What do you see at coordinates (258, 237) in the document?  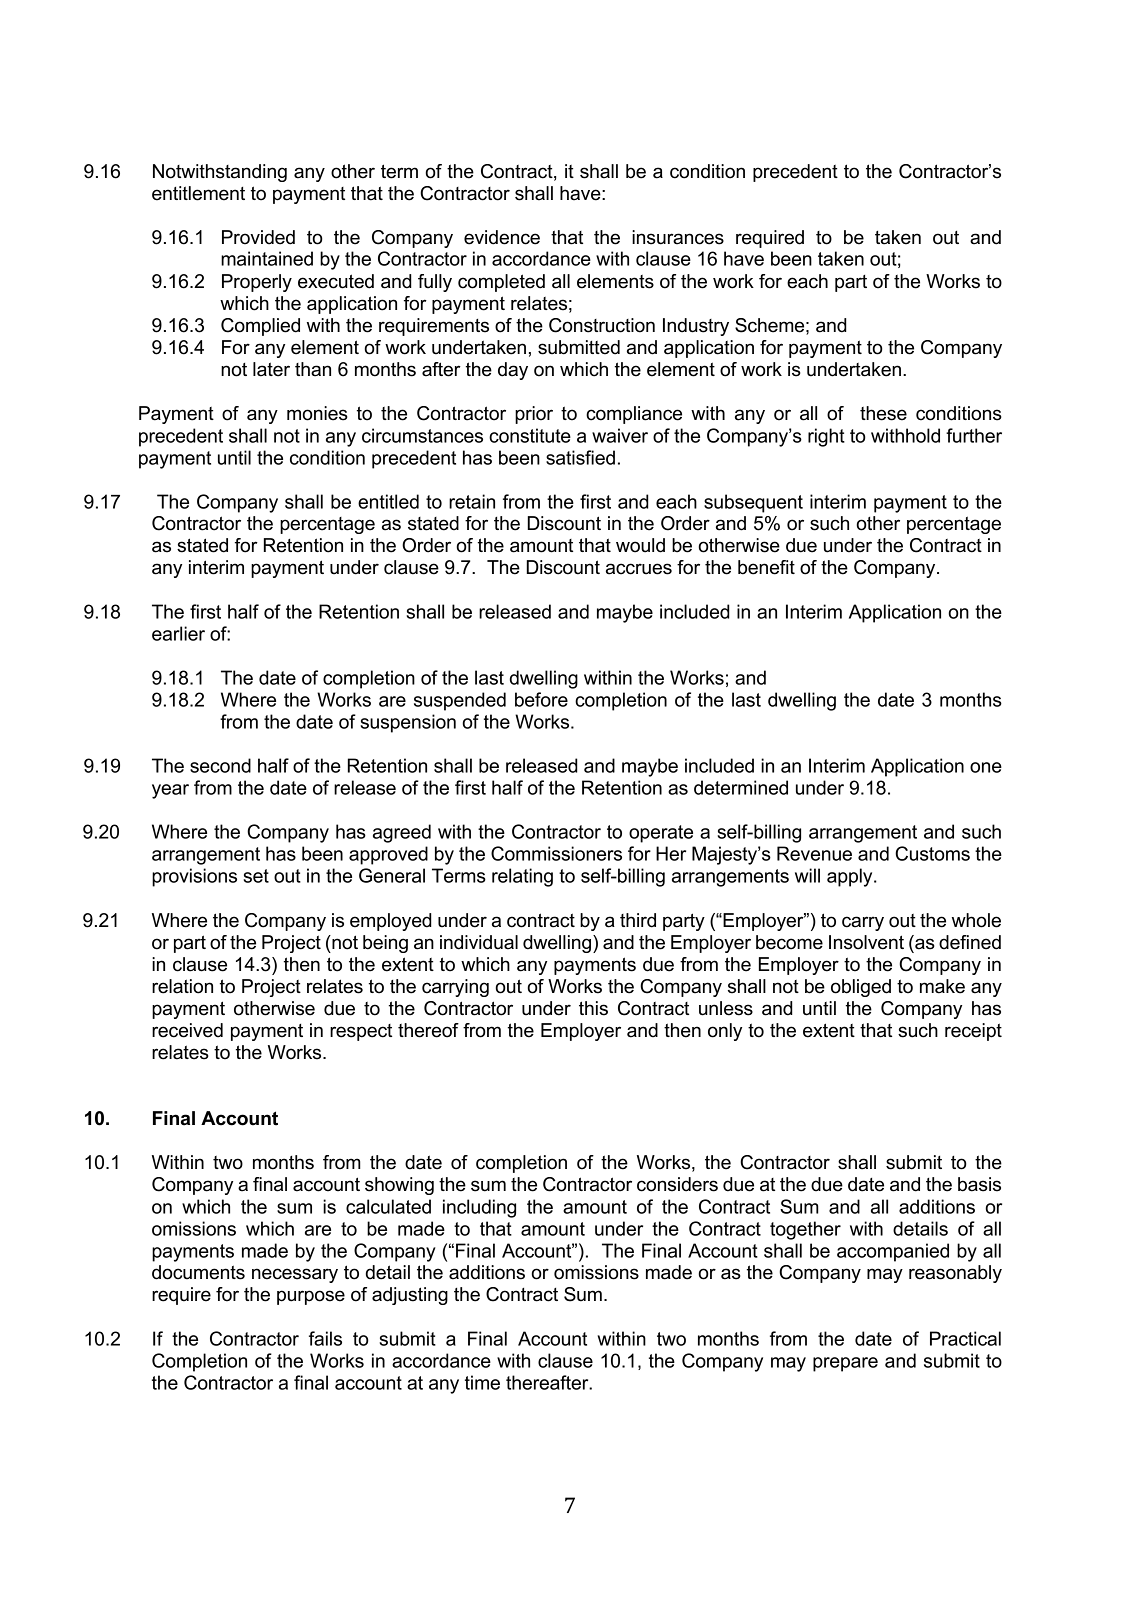 I see `Provided` at bounding box center [258, 237].
